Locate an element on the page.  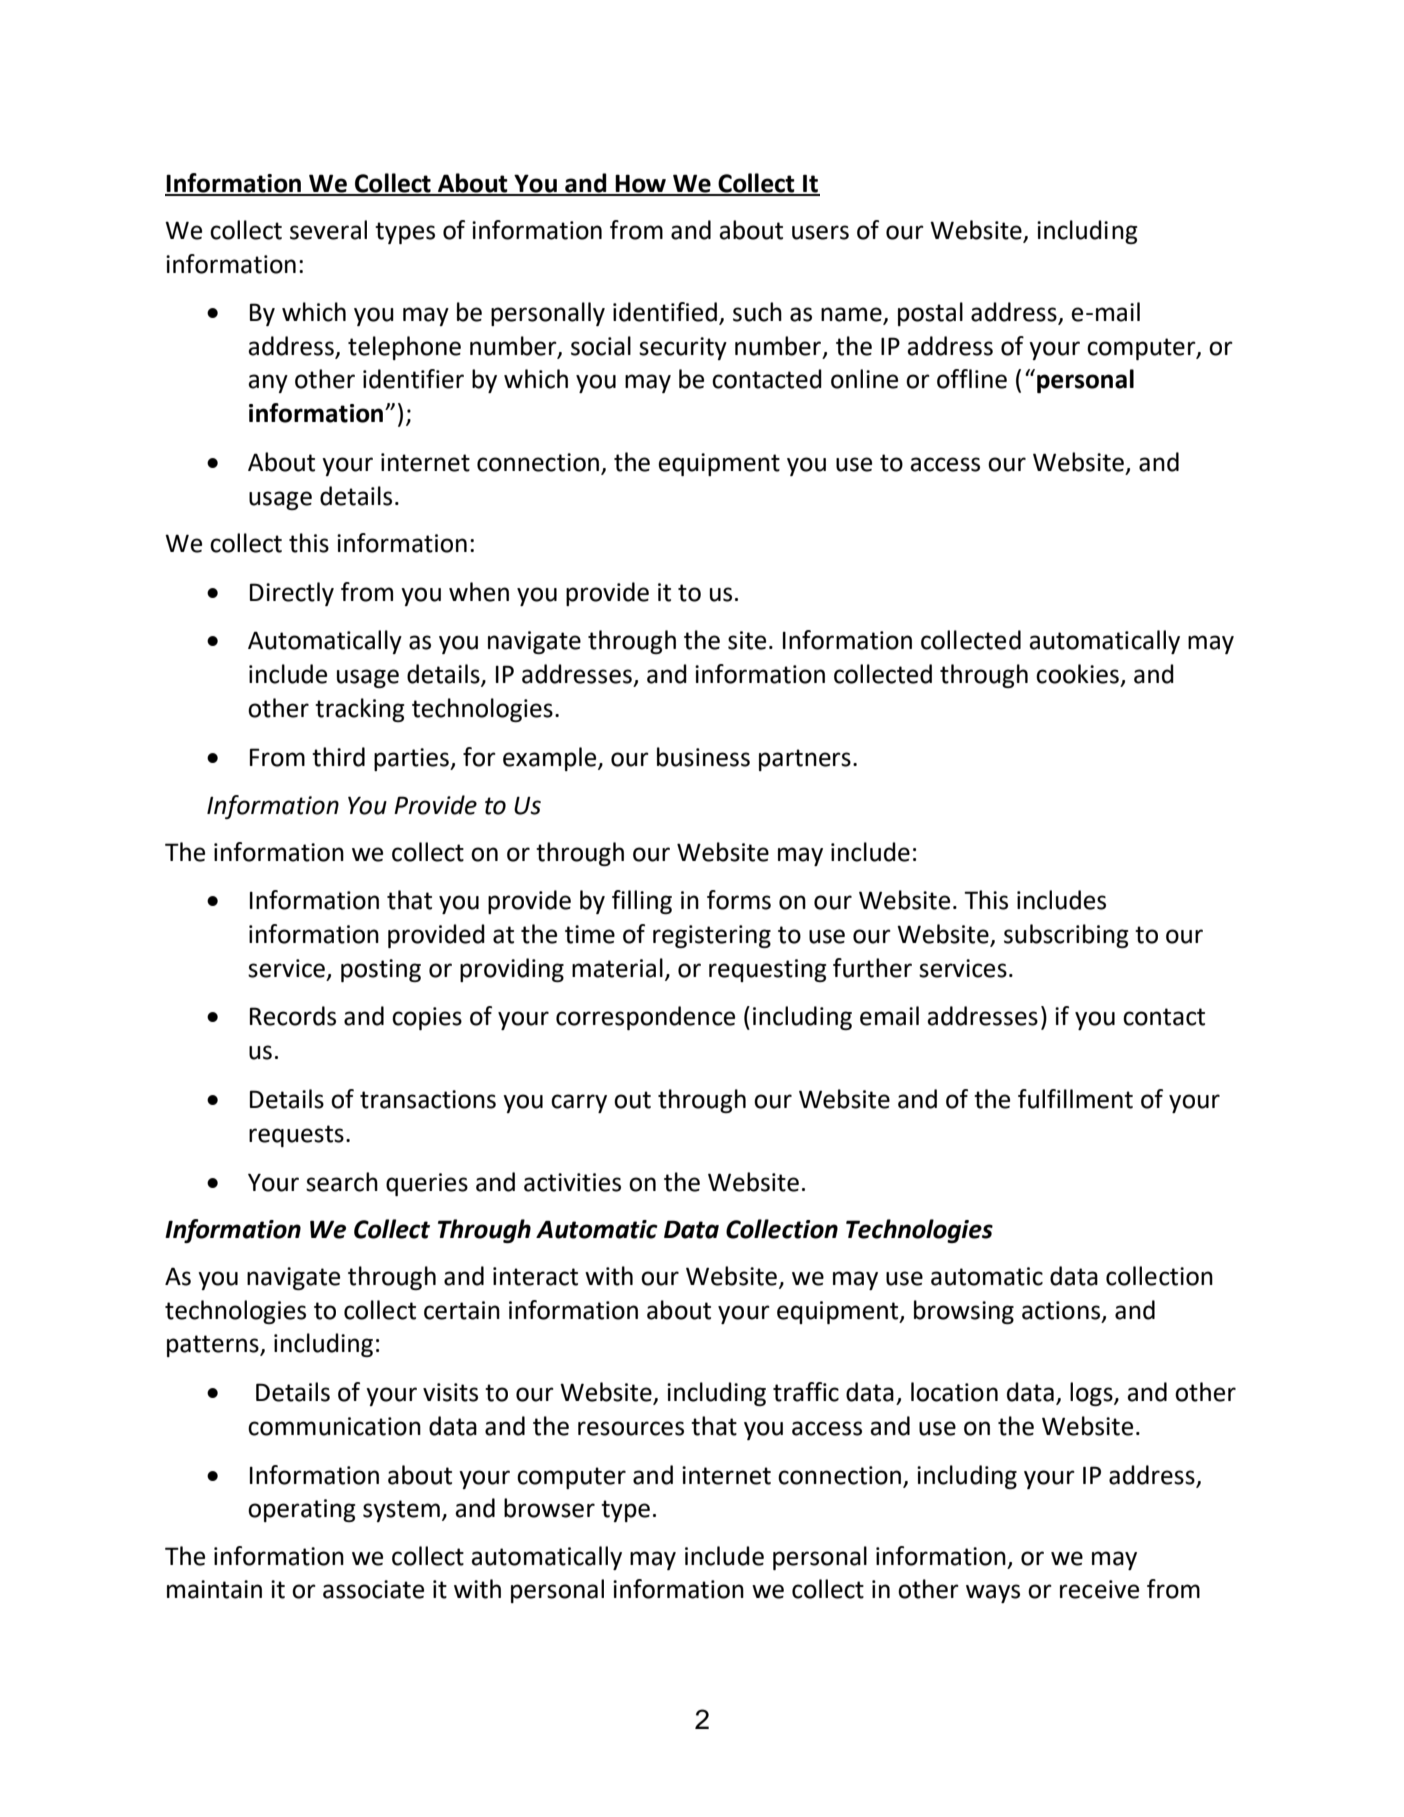
cookies is located at coordinates (1077, 674).
